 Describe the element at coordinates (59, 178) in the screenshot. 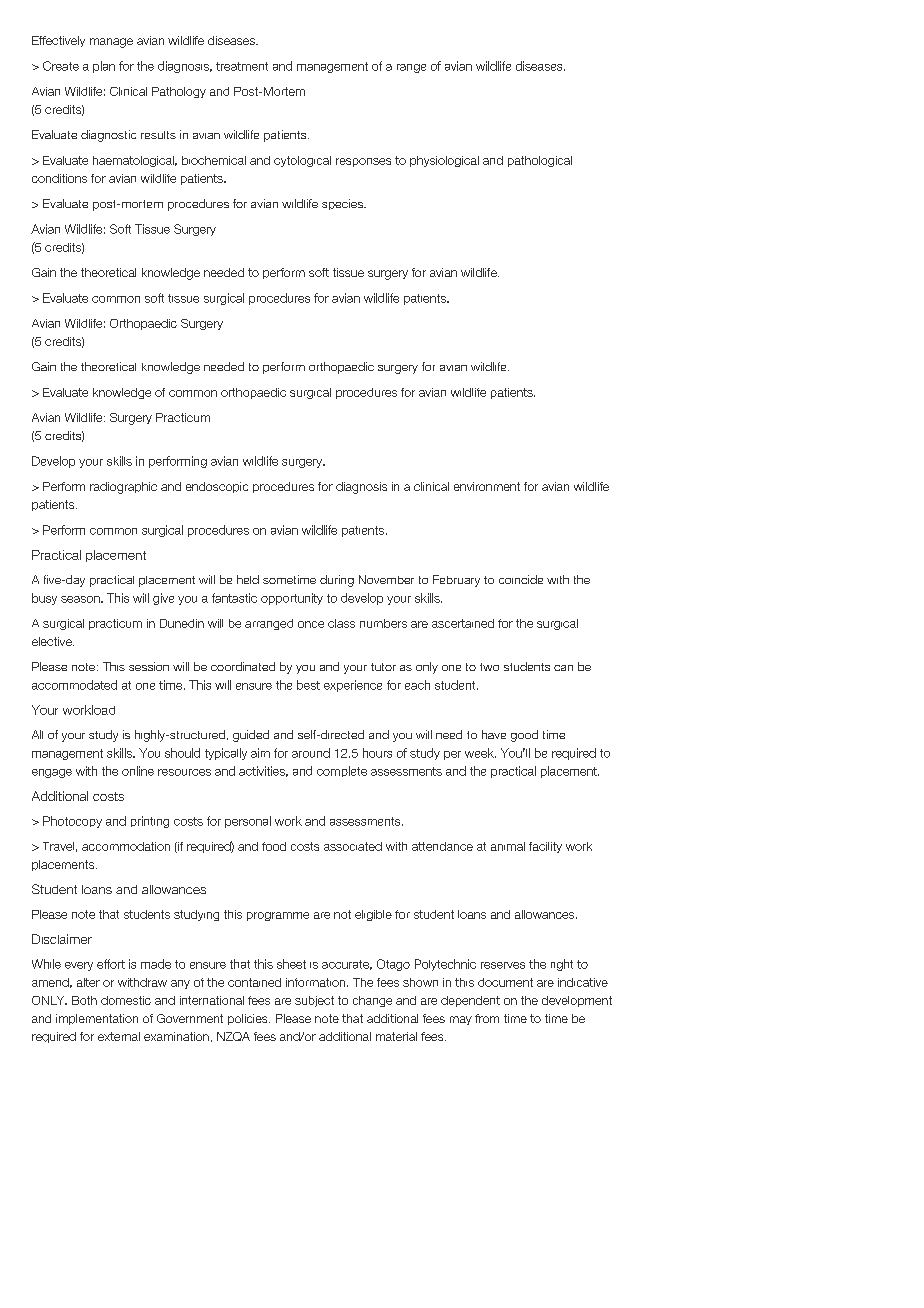

I see `conditions` at that location.
